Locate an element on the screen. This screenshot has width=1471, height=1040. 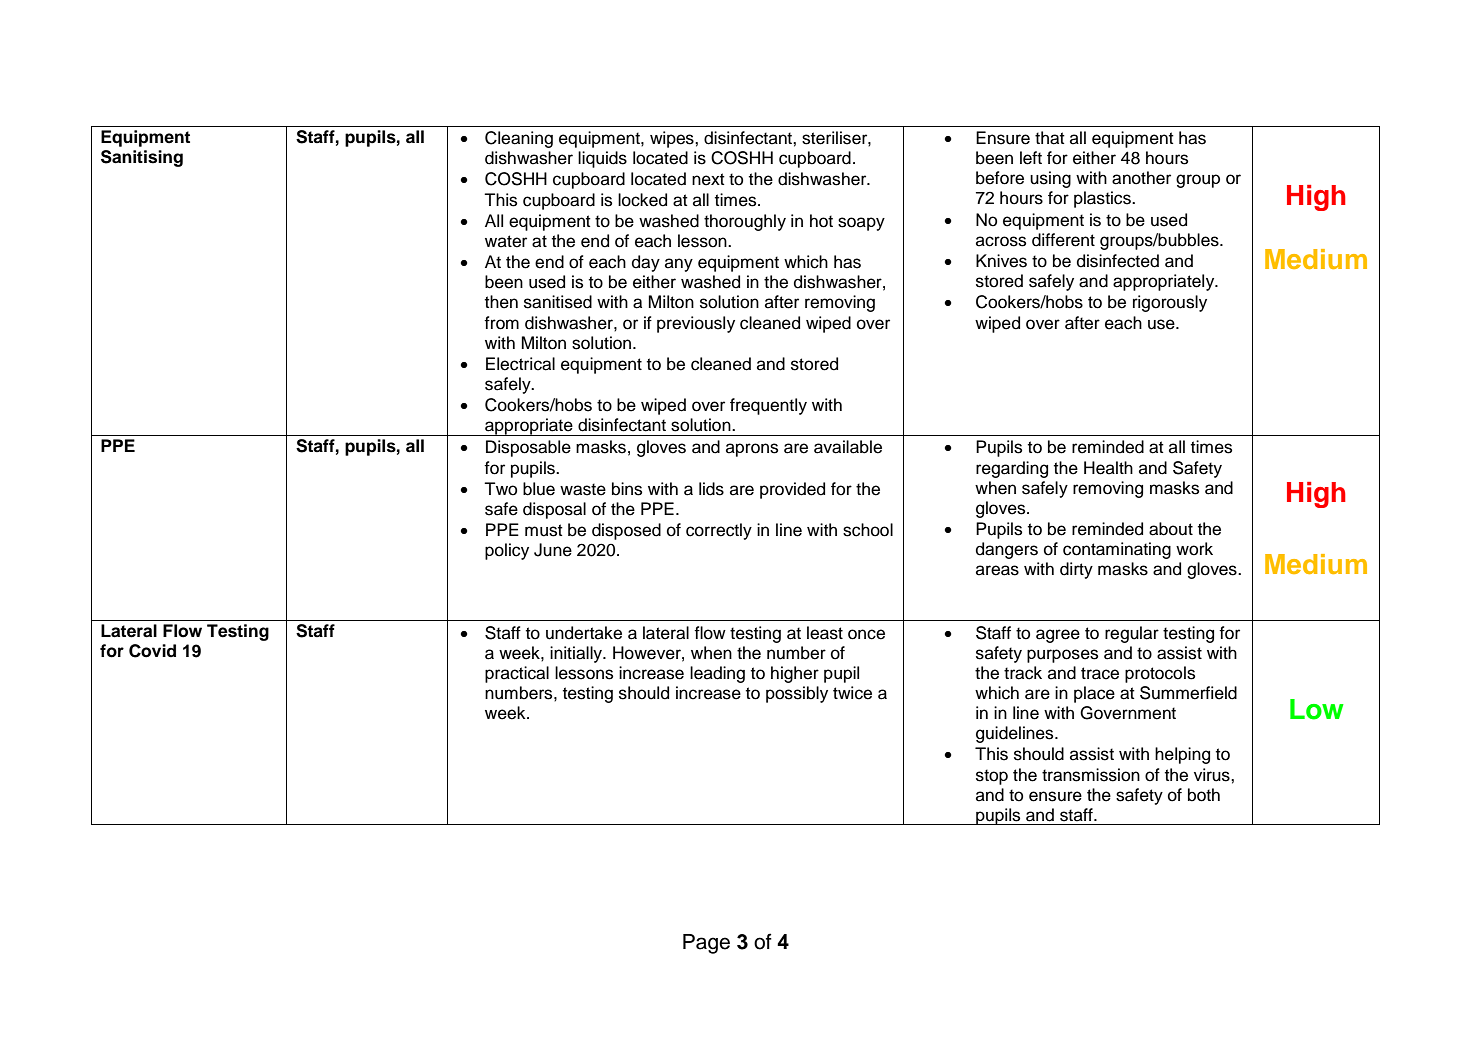
Covid is located at coordinates (152, 651).
